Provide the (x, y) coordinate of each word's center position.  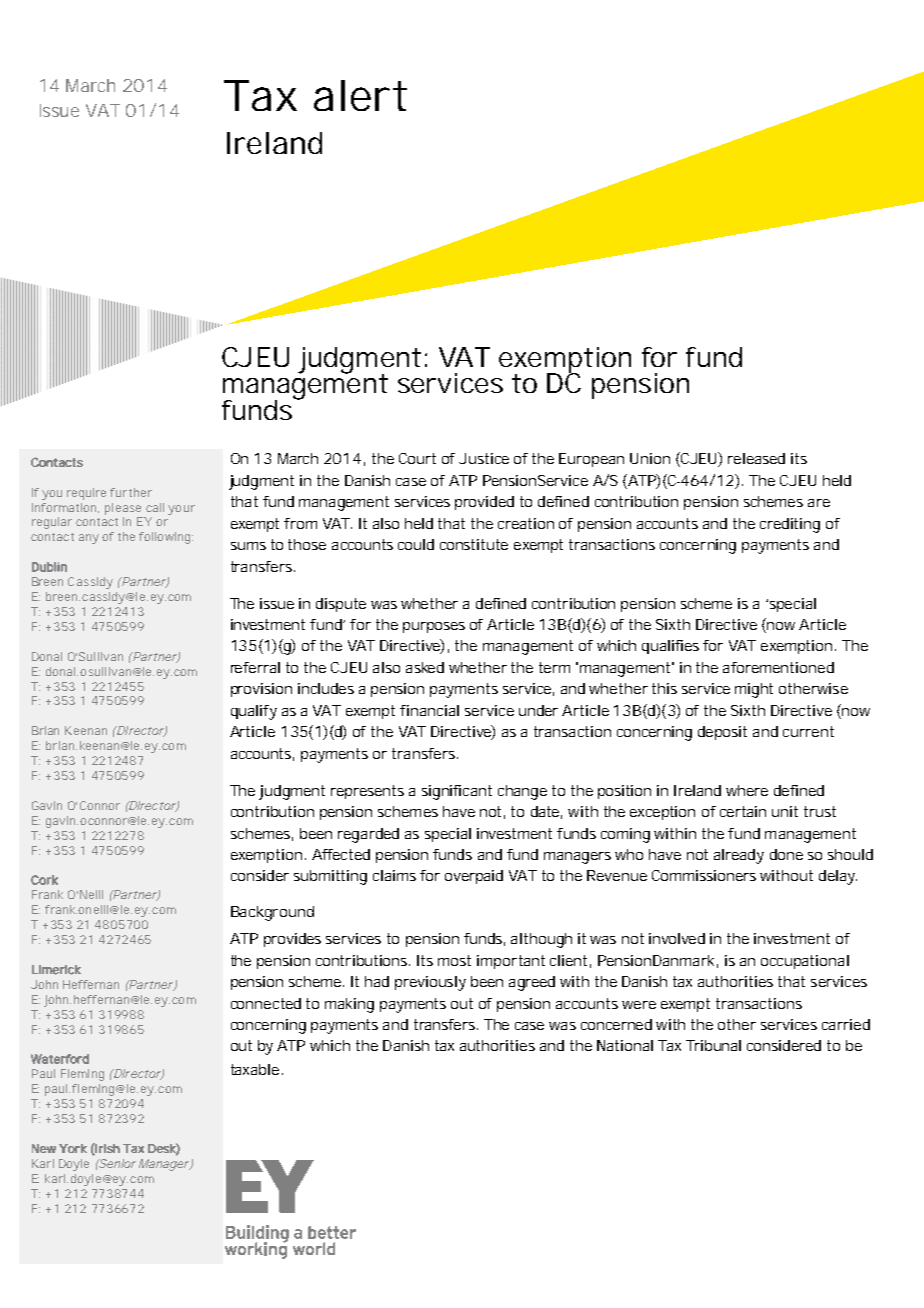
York (73, 1148)
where (747, 790)
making (349, 1005)
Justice (484, 458)
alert (360, 95)
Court (417, 458)
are (819, 503)
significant (457, 792)
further (131, 492)
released (756, 458)
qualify (254, 712)
